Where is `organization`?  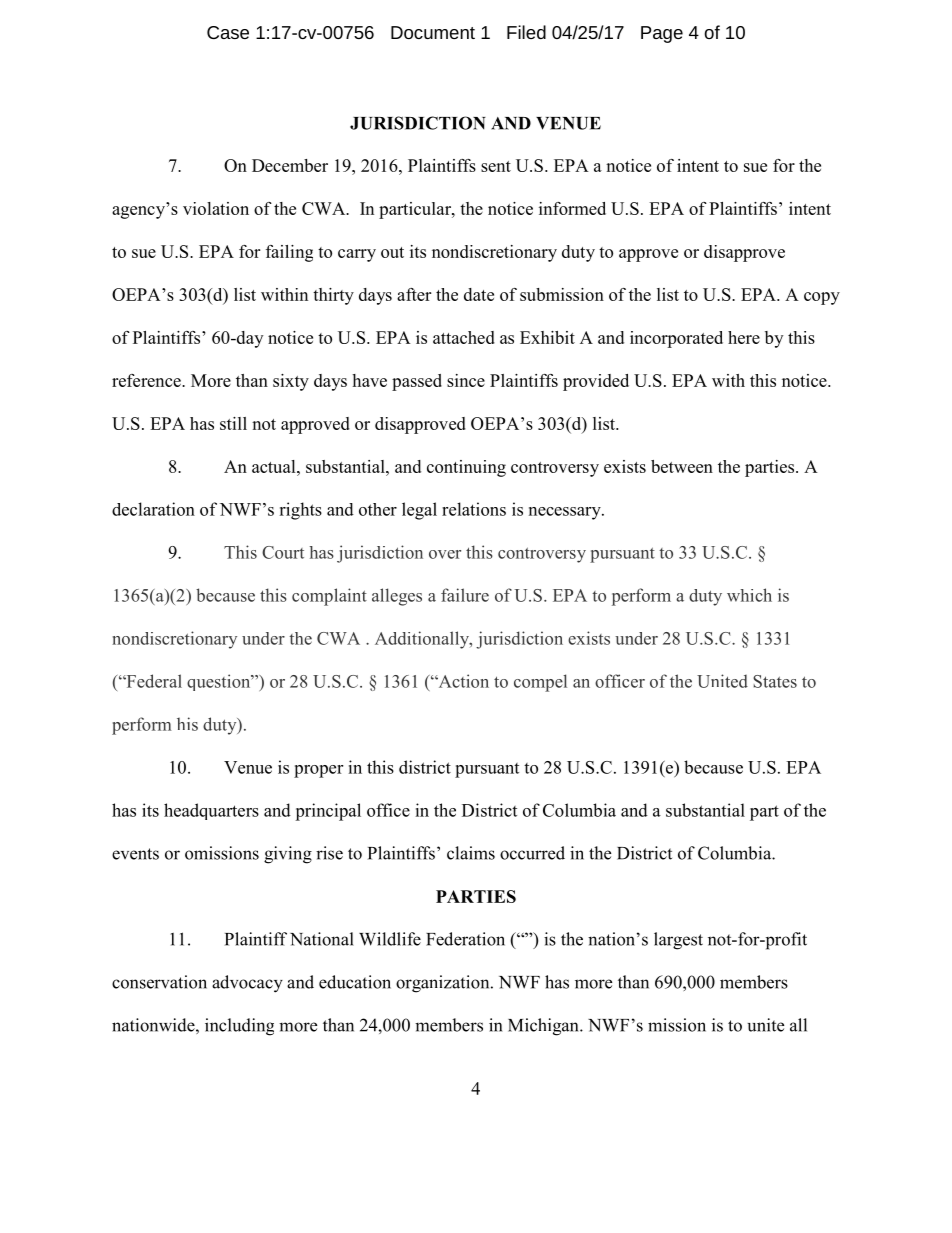 organization is located at coordinates (444, 984).
